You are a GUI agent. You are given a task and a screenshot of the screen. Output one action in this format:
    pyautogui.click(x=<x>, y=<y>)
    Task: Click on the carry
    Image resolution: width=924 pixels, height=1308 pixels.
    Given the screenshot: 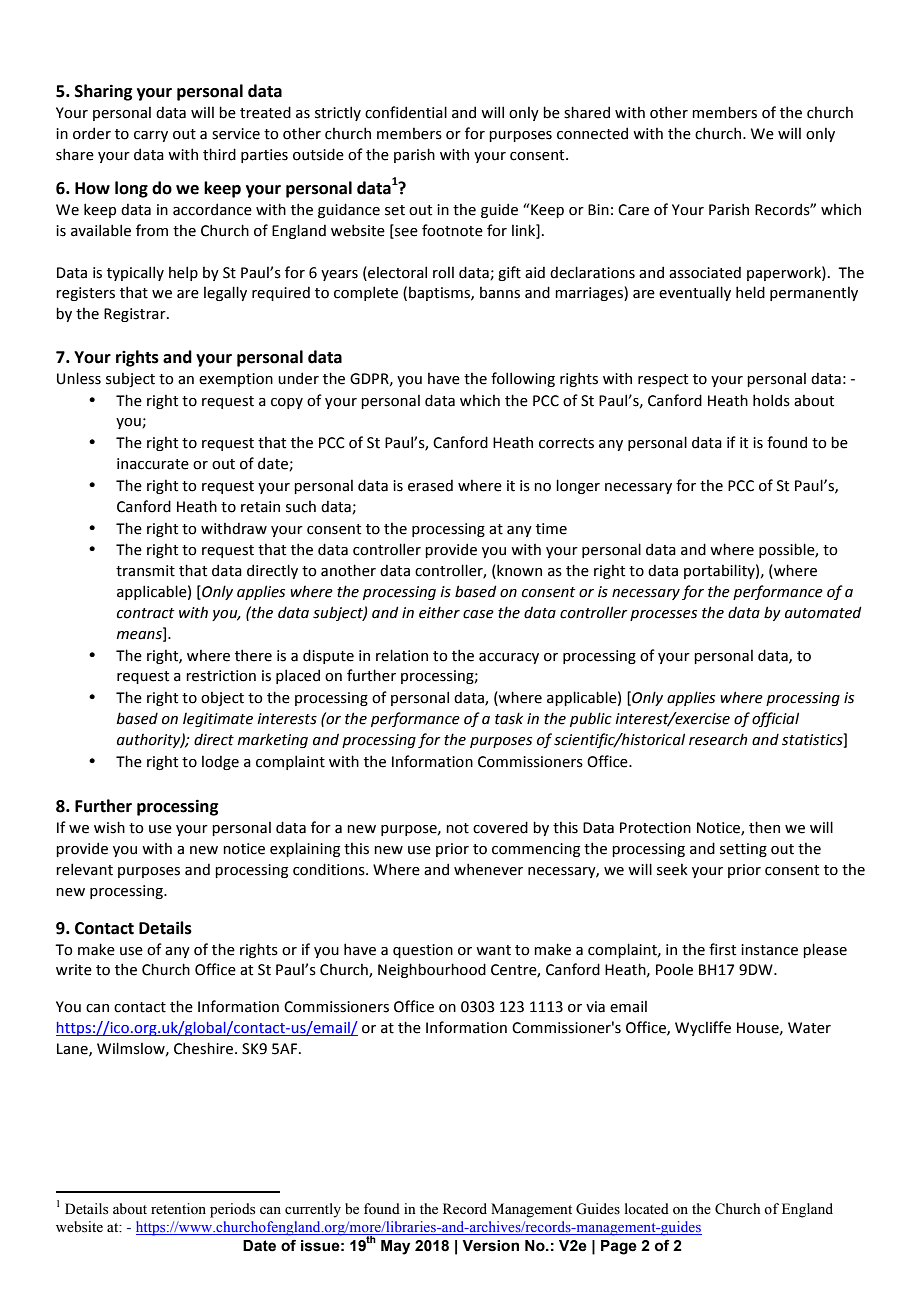 What is the action you would take?
    pyautogui.click(x=151, y=136)
